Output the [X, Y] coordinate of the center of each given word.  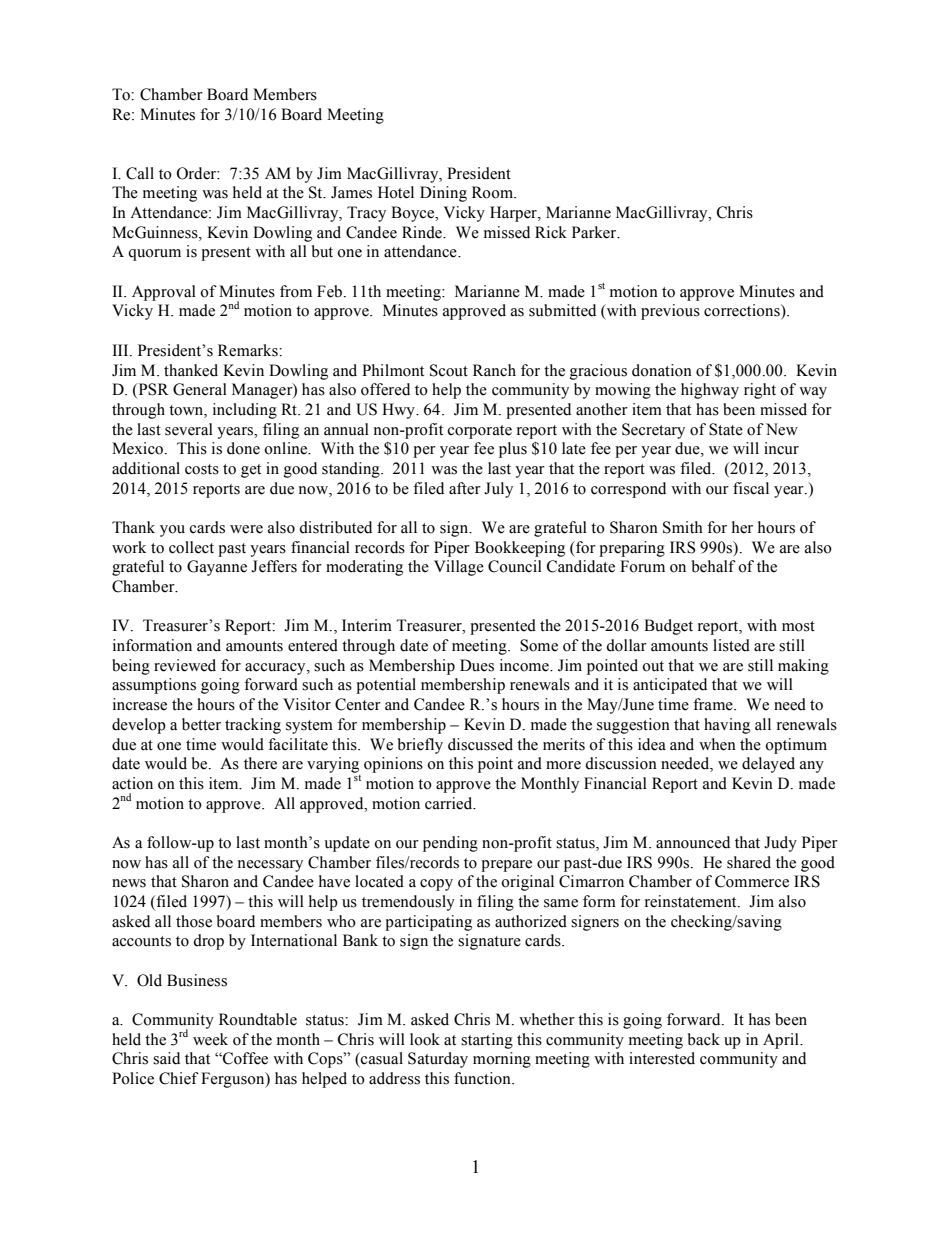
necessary [270, 866]
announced [693, 842]
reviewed [185, 665]
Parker [595, 232]
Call [140, 173]
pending [450, 844]
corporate [480, 432]
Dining [443, 194]
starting [487, 1041]
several [189, 429]
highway [710, 391]
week [210, 1039]
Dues [477, 665]
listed [731, 645]
